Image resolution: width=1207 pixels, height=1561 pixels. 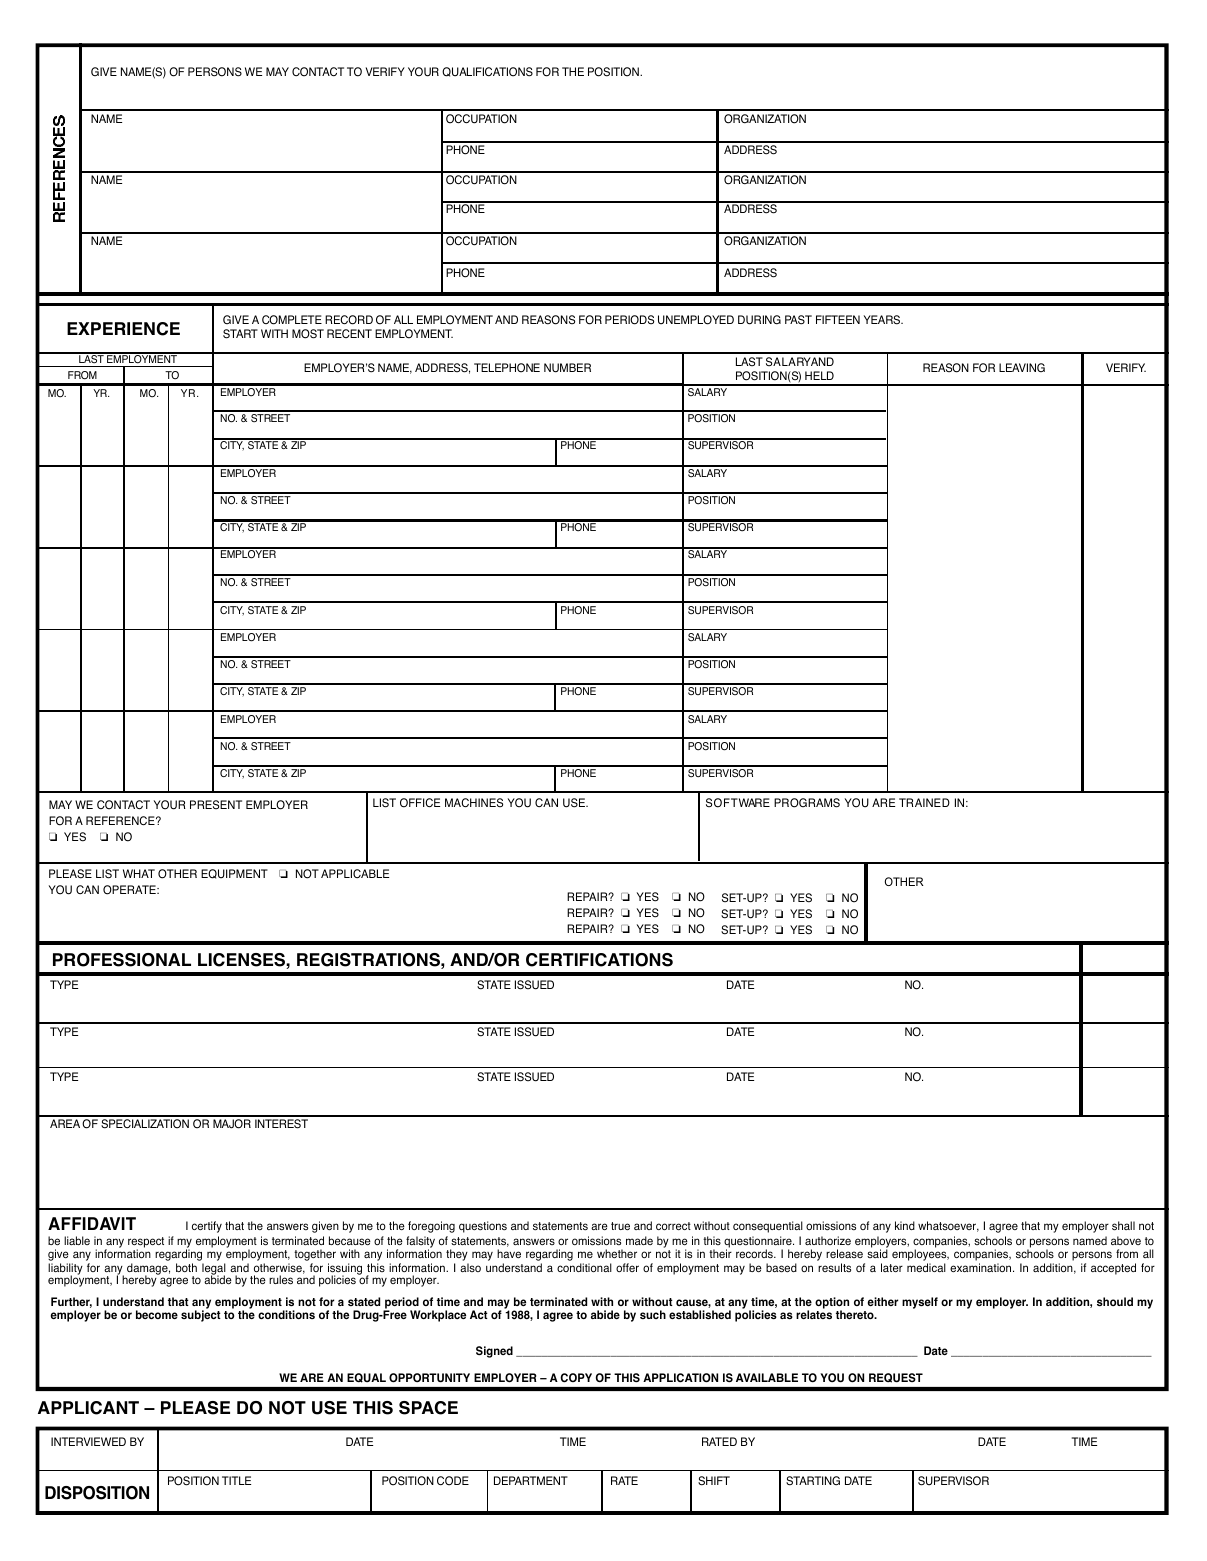 What do you see at coordinates (385, 71) in the image?
I see `VERIFY` at bounding box center [385, 71].
